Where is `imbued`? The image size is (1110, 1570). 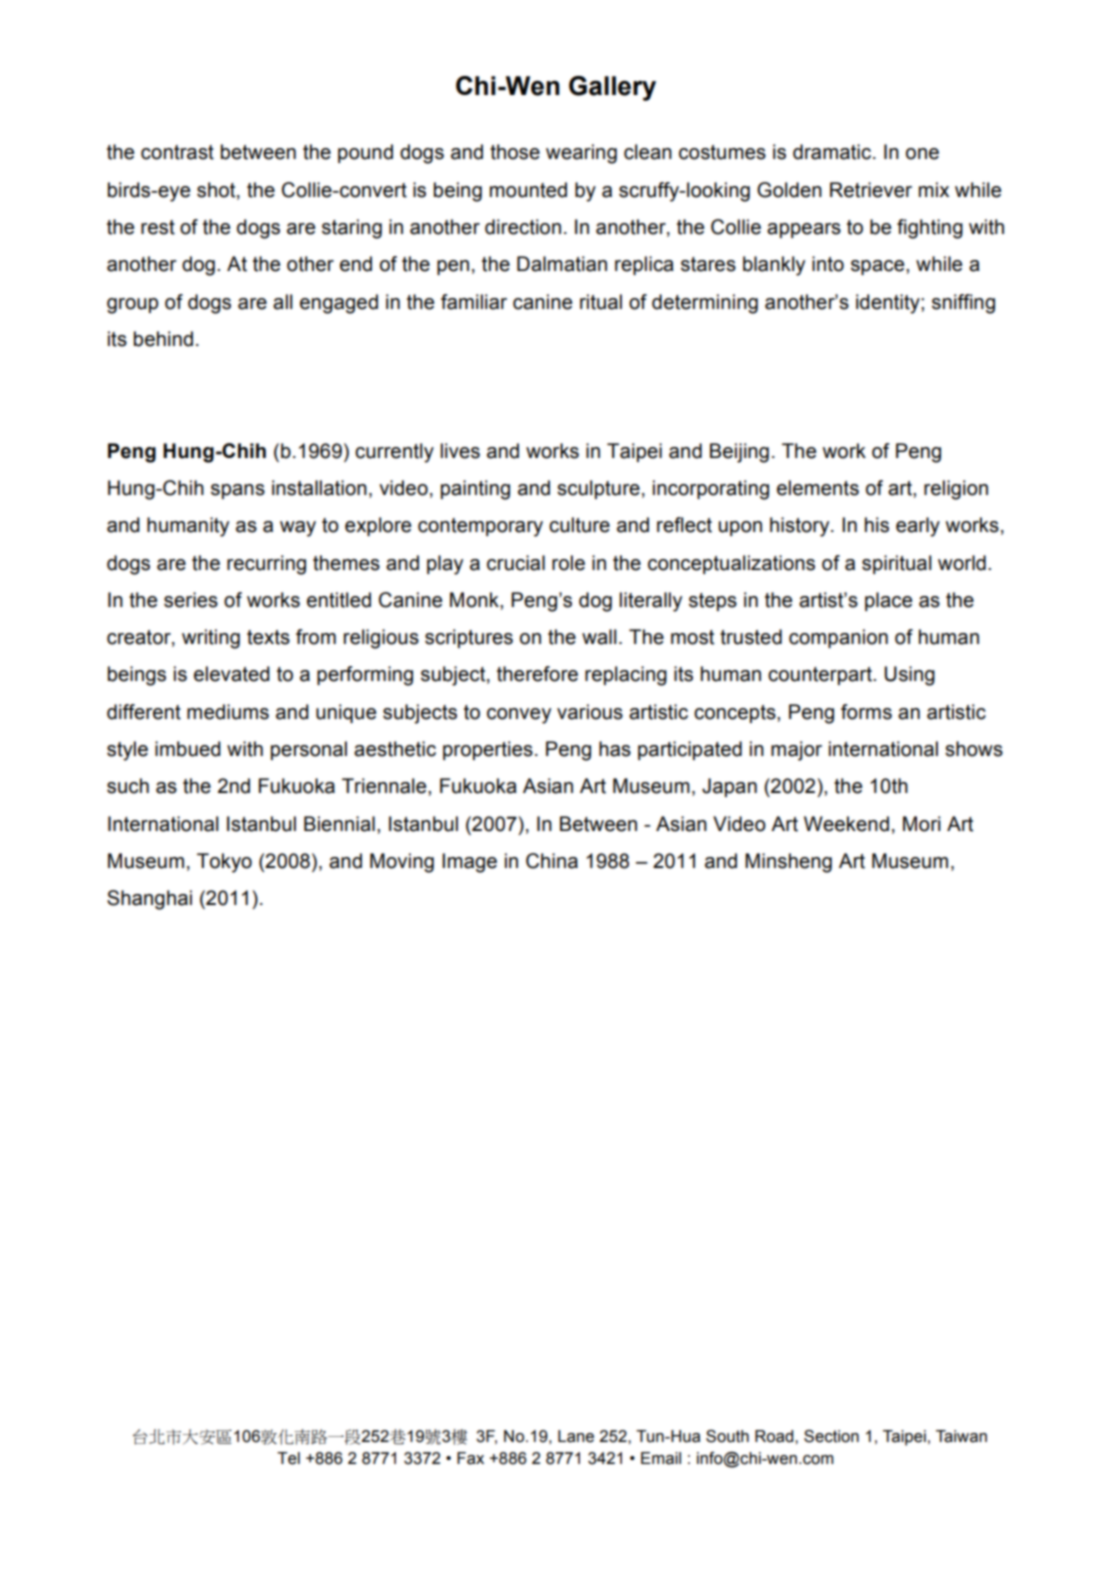 imbued is located at coordinates (188, 749).
